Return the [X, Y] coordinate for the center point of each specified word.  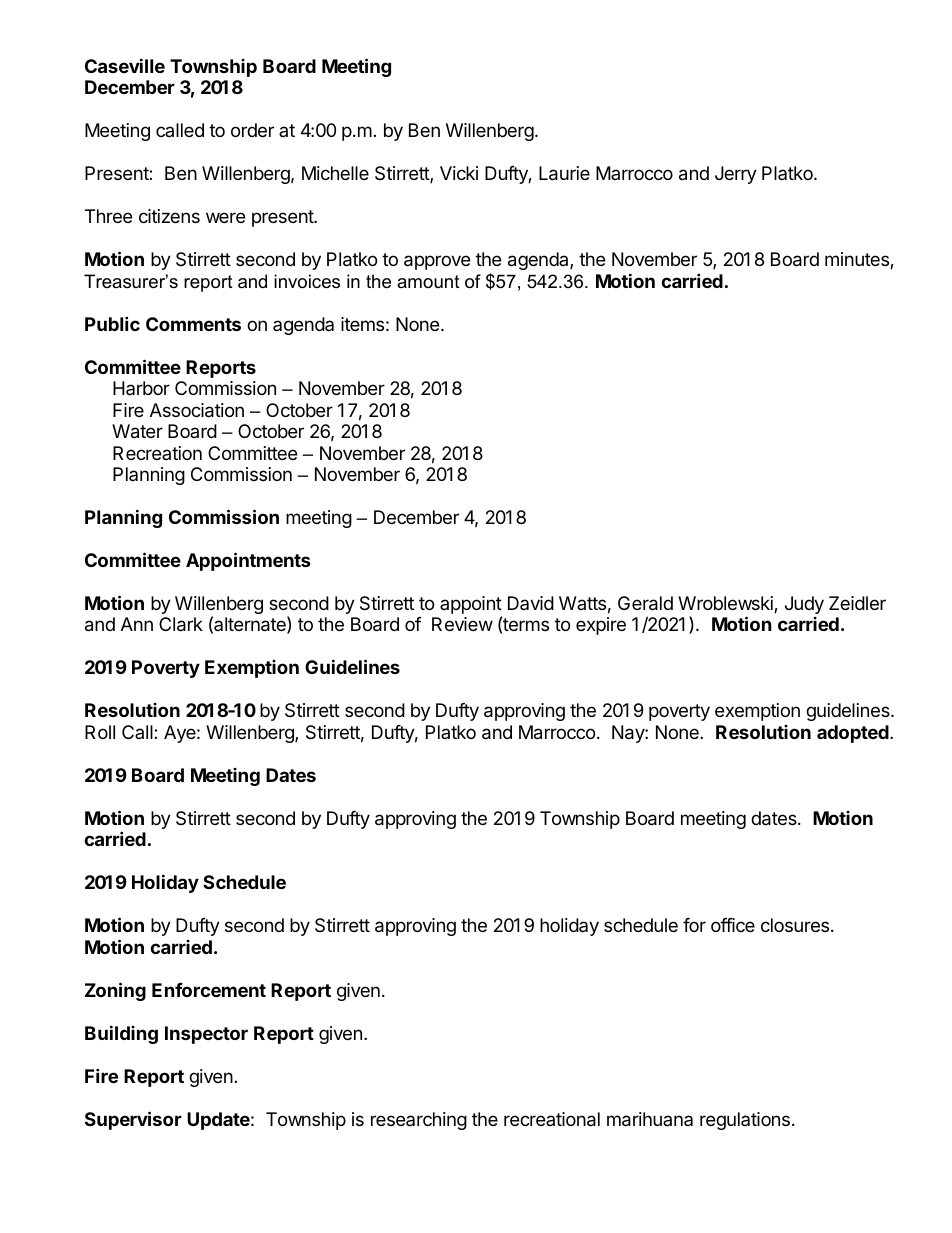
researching [419, 1121]
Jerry [736, 175]
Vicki [459, 173]
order [252, 130]
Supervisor [133, 1120]
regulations [745, 1121]
